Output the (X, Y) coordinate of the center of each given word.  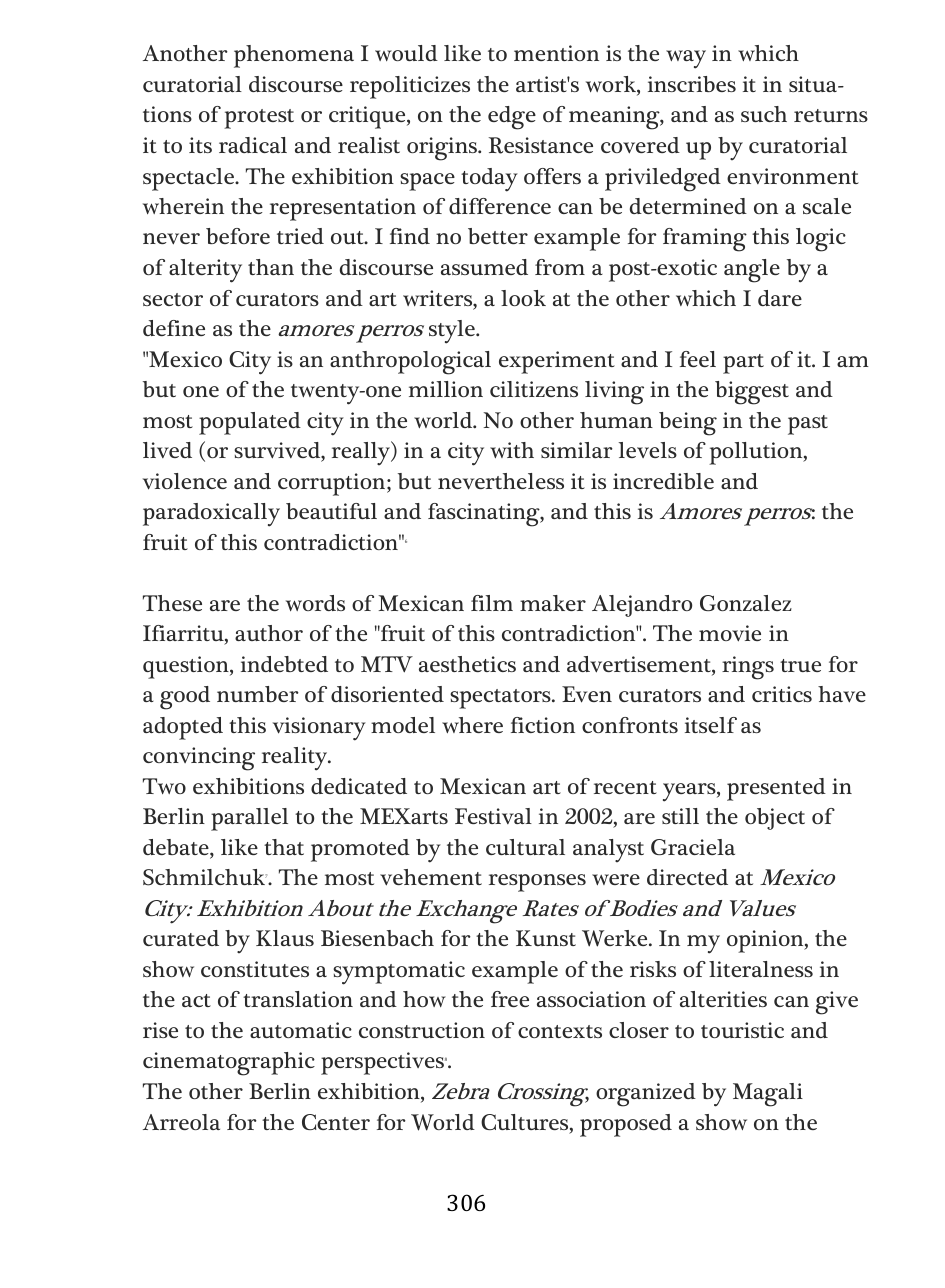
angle (752, 271)
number (258, 694)
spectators (501, 699)
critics (782, 694)
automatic (301, 1030)
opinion (766, 941)
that (284, 847)
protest (259, 119)
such (764, 114)
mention (556, 53)
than (271, 267)
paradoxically (211, 515)
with (512, 450)
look (523, 298)
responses (537, 883)
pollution (757, 453)
